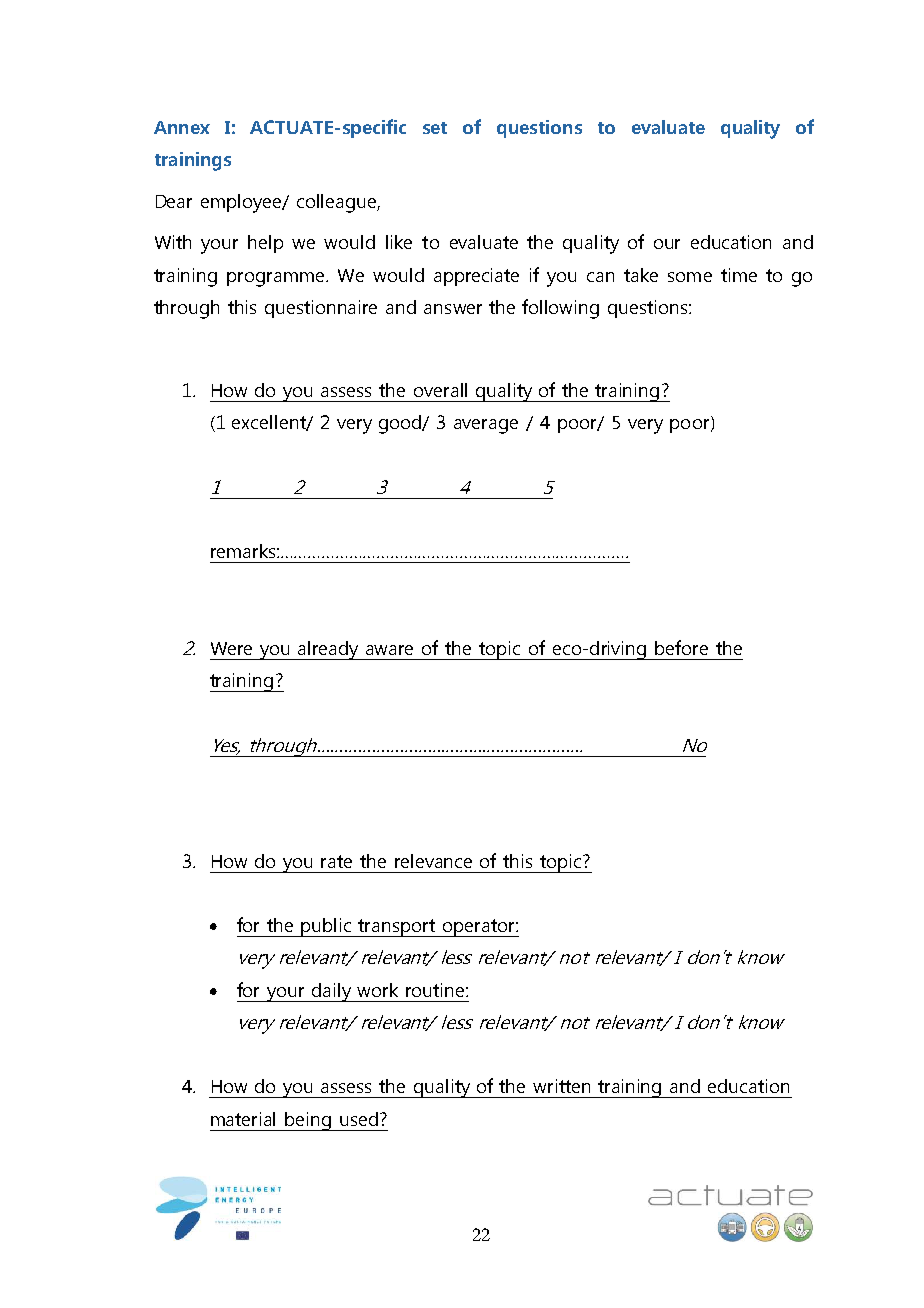 Image resolution: width=924 pixels, height=1308 pixels. Describe the element at coordinates (243, 1119) in the document. I see `material` at that location.
